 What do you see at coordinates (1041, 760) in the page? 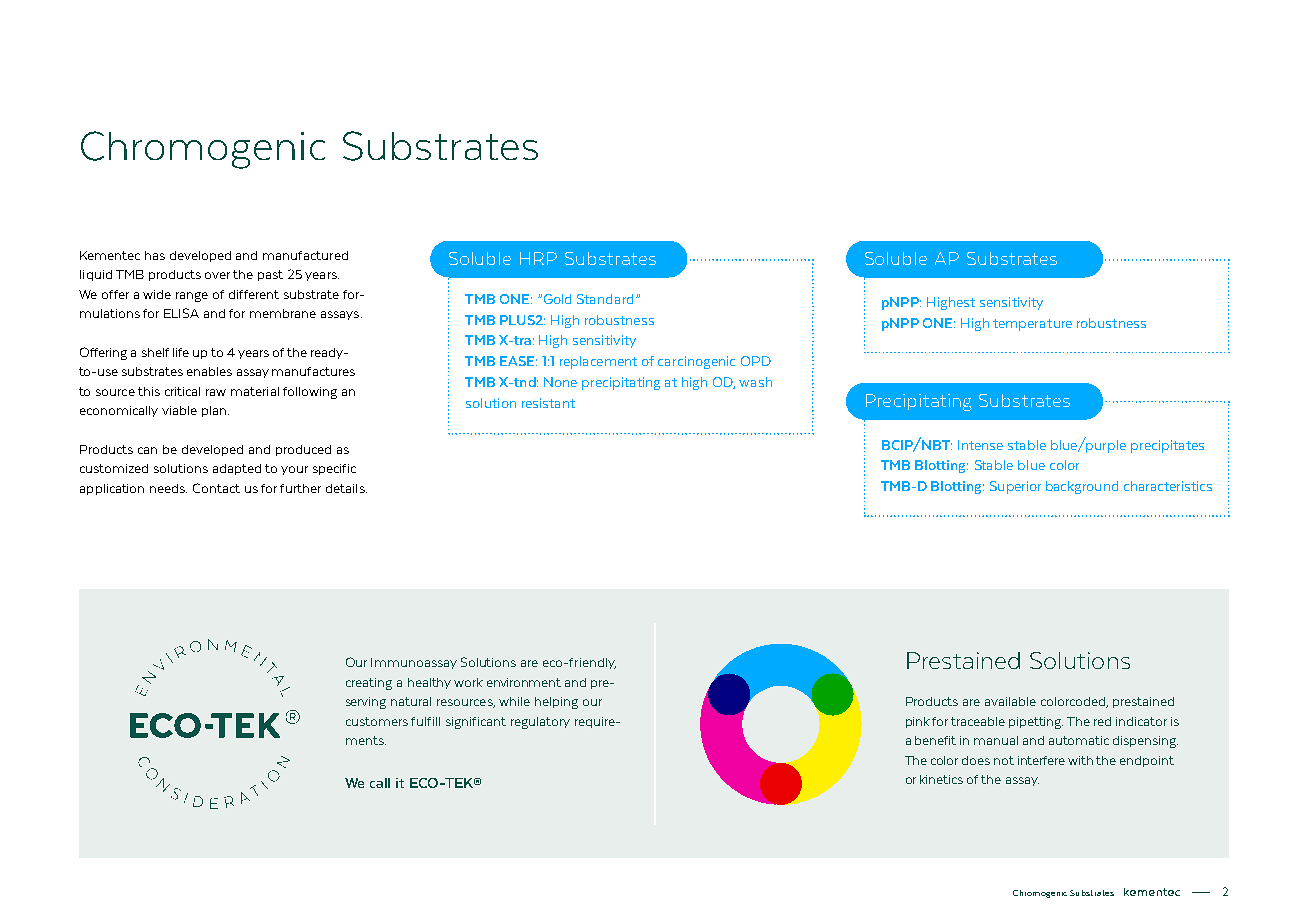
I see `interfere` at bounding box center [1041, 760].
